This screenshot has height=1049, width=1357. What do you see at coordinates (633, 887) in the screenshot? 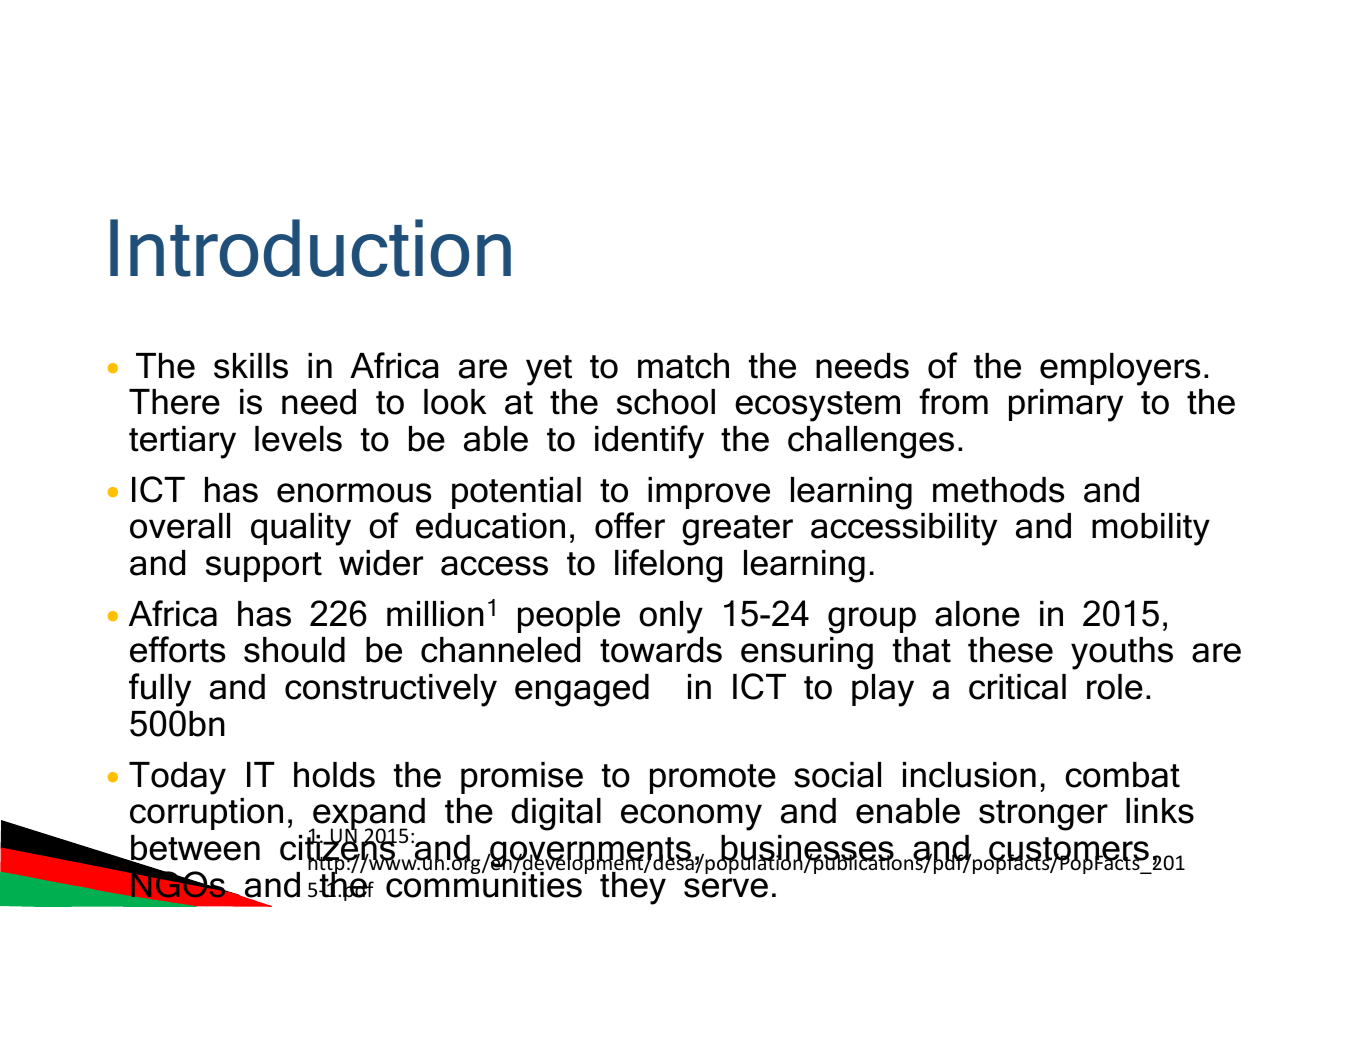
I see `they` at bounding box center [633, 887].
